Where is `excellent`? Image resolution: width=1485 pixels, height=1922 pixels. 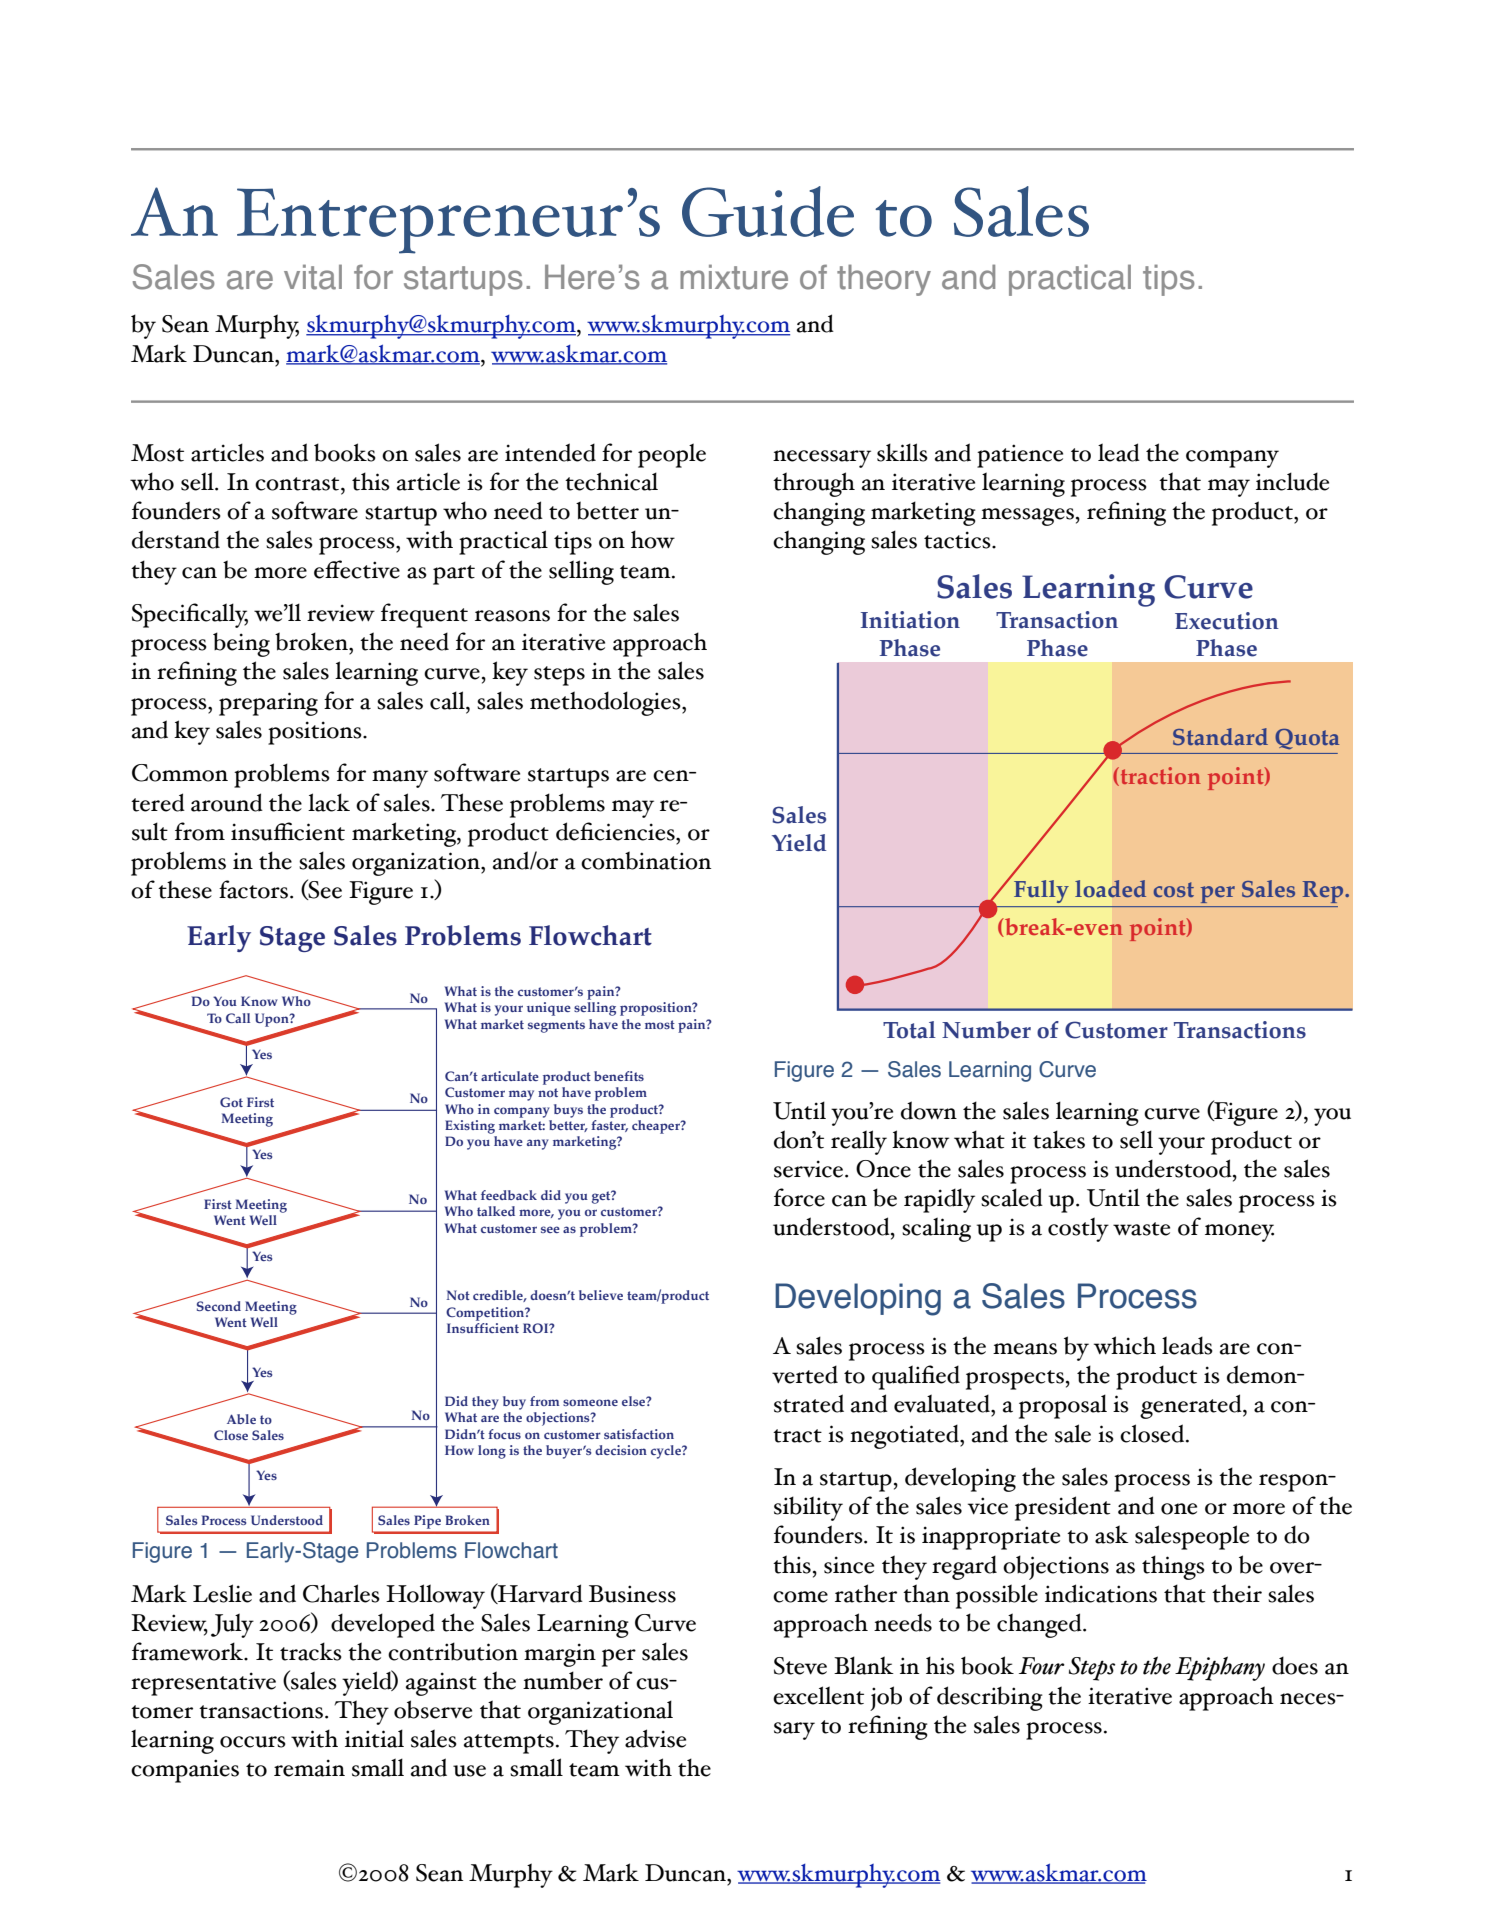
excellent is located at coordinates (818, 1695).
